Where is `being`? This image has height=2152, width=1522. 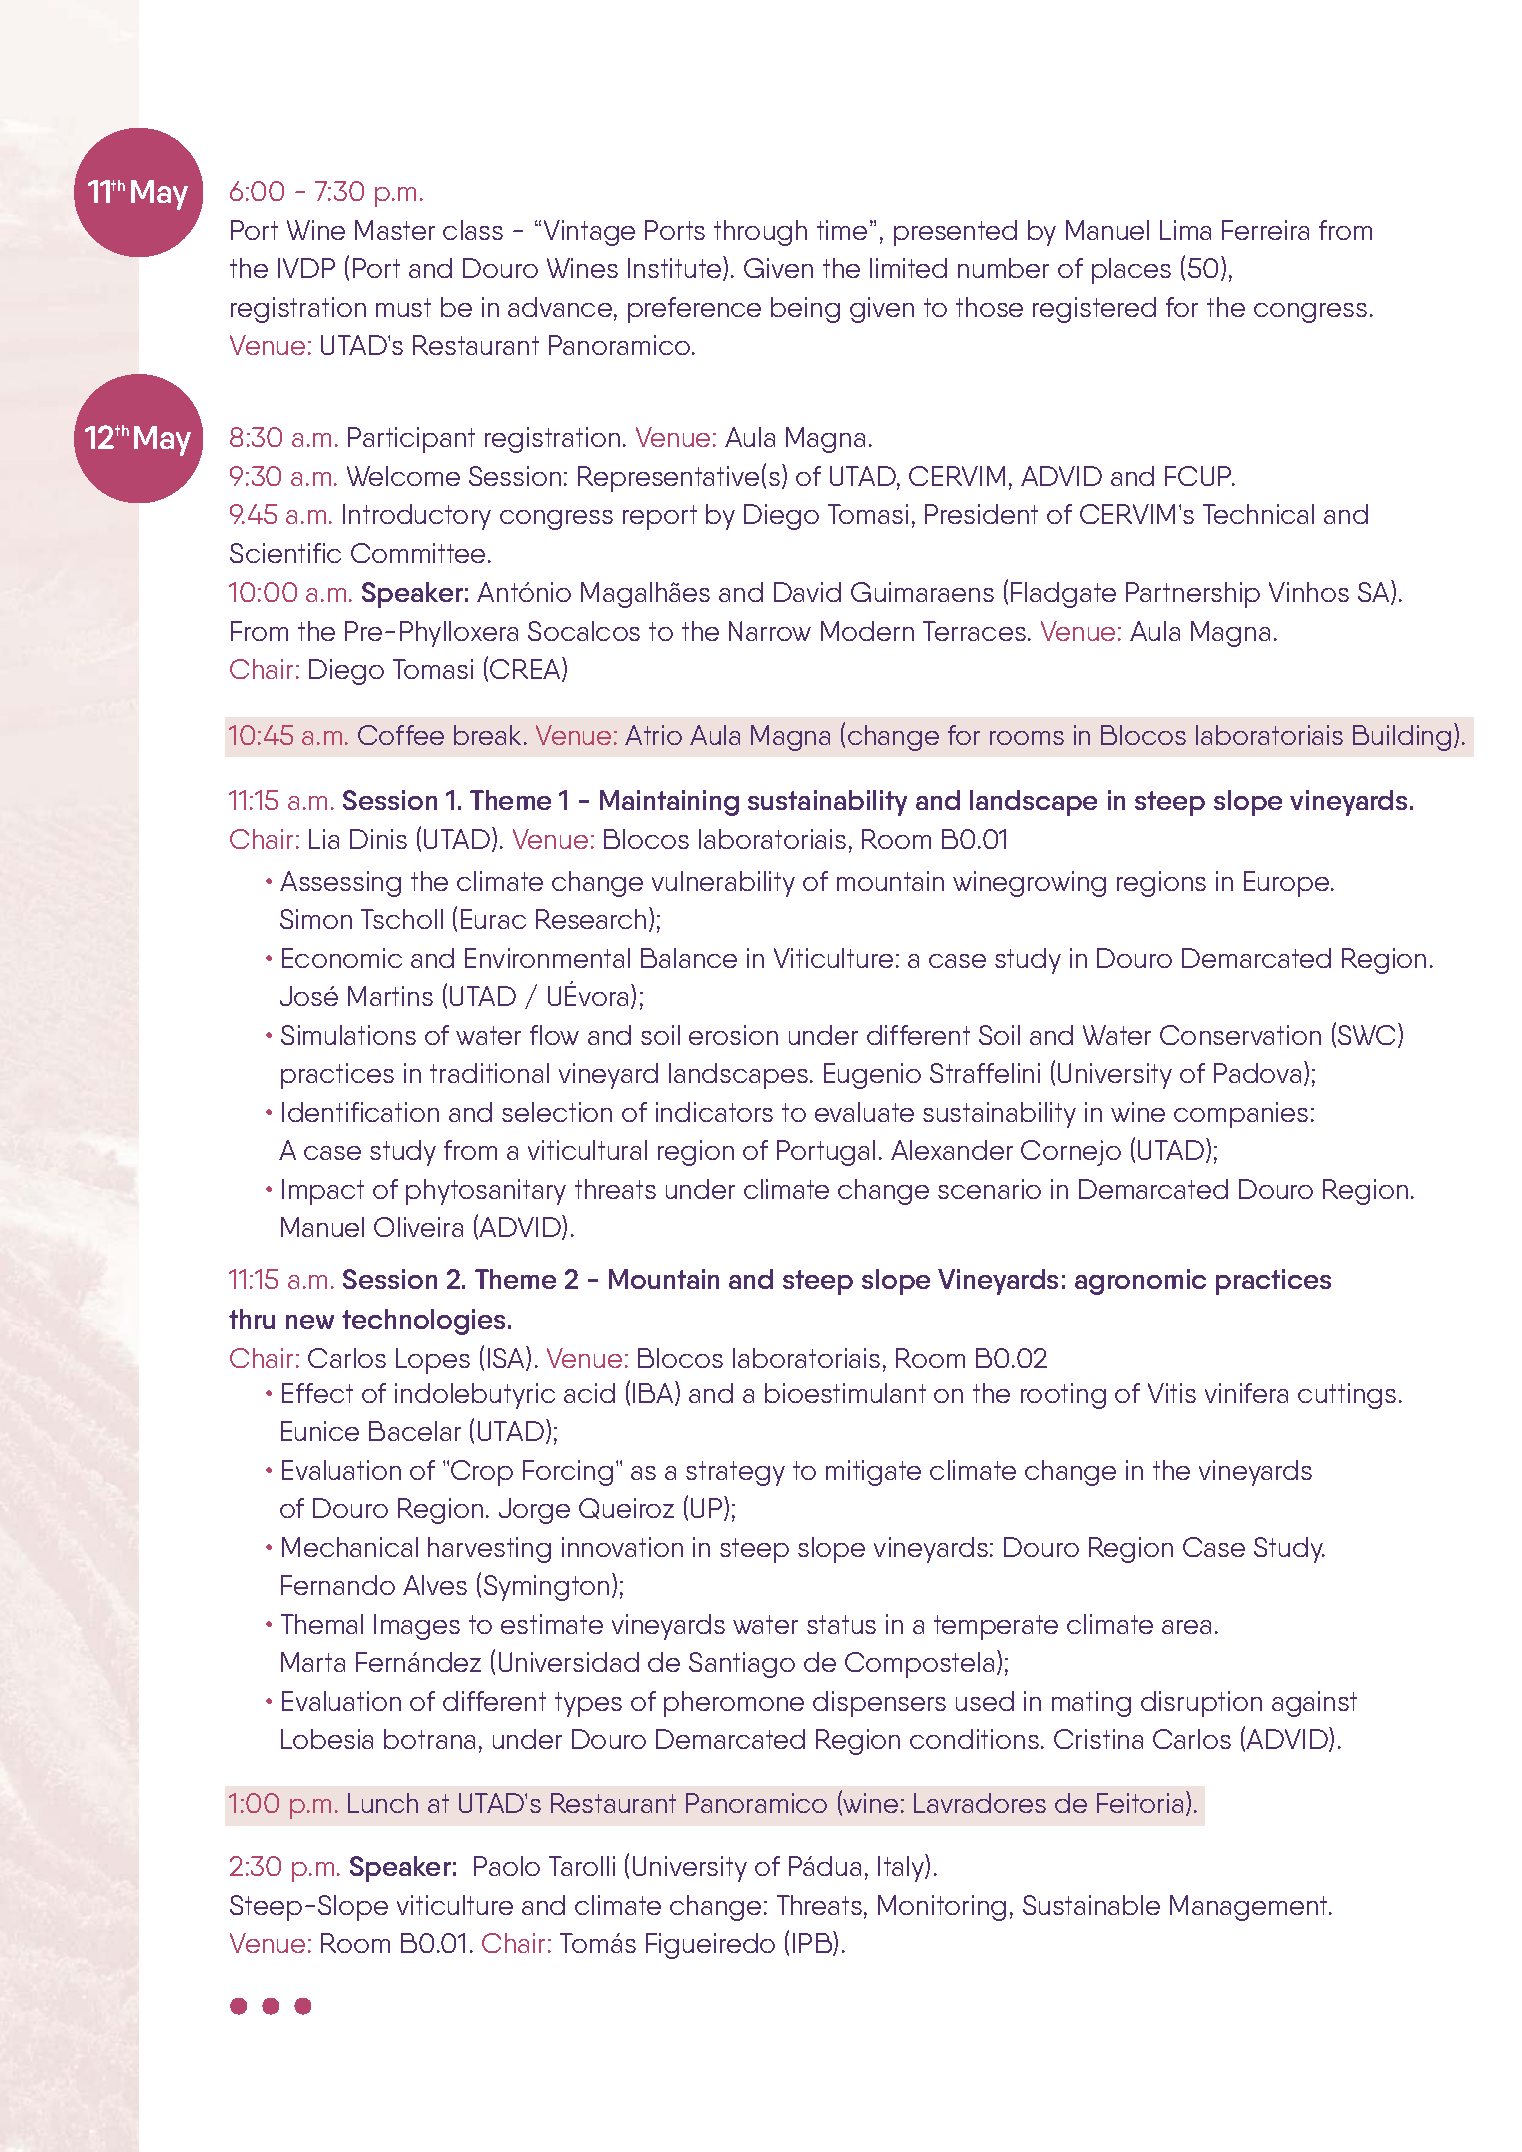 being is located at coordinates (805, 310).
